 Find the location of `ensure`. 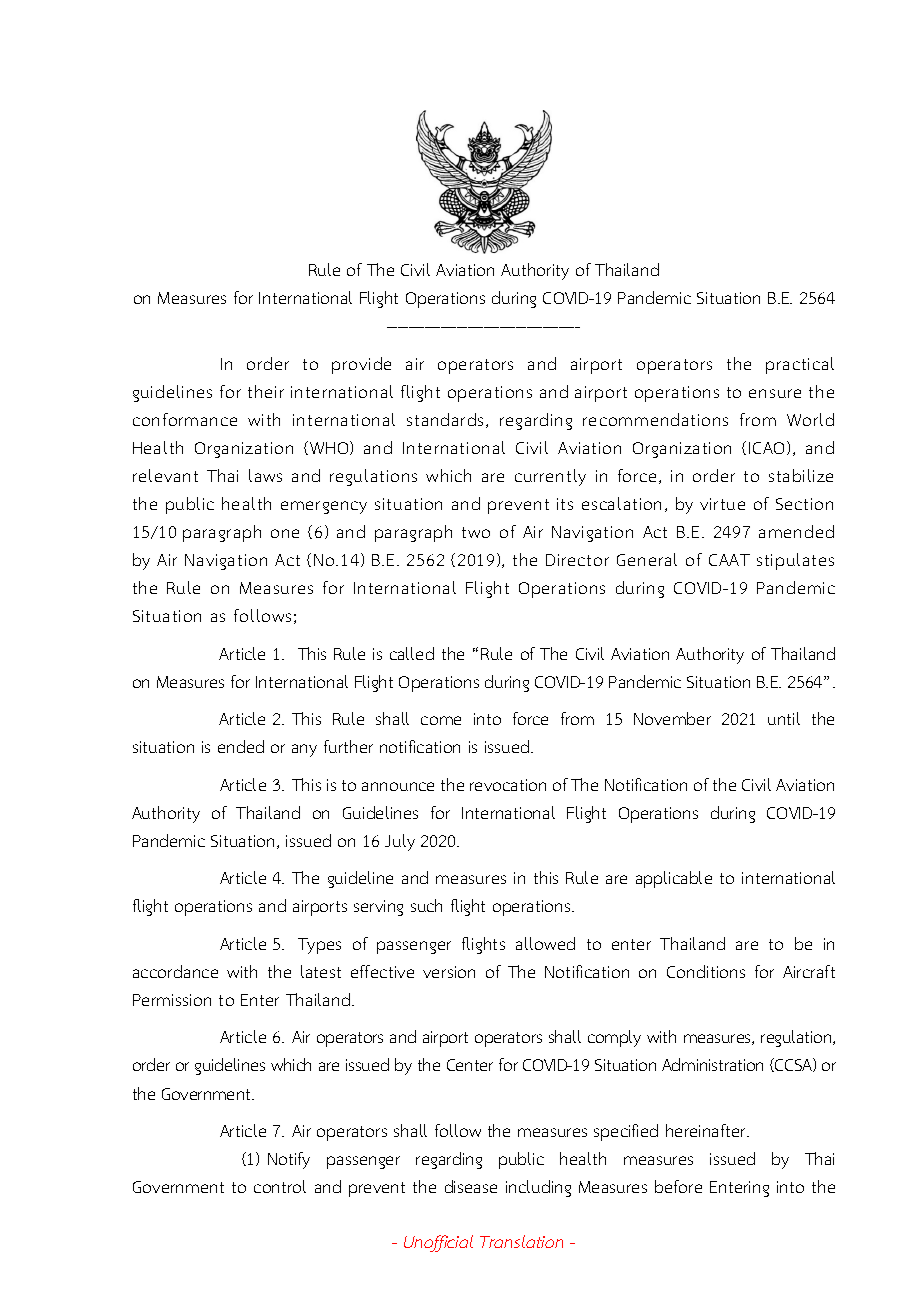

ensure is located at coordinates (775, 393).
